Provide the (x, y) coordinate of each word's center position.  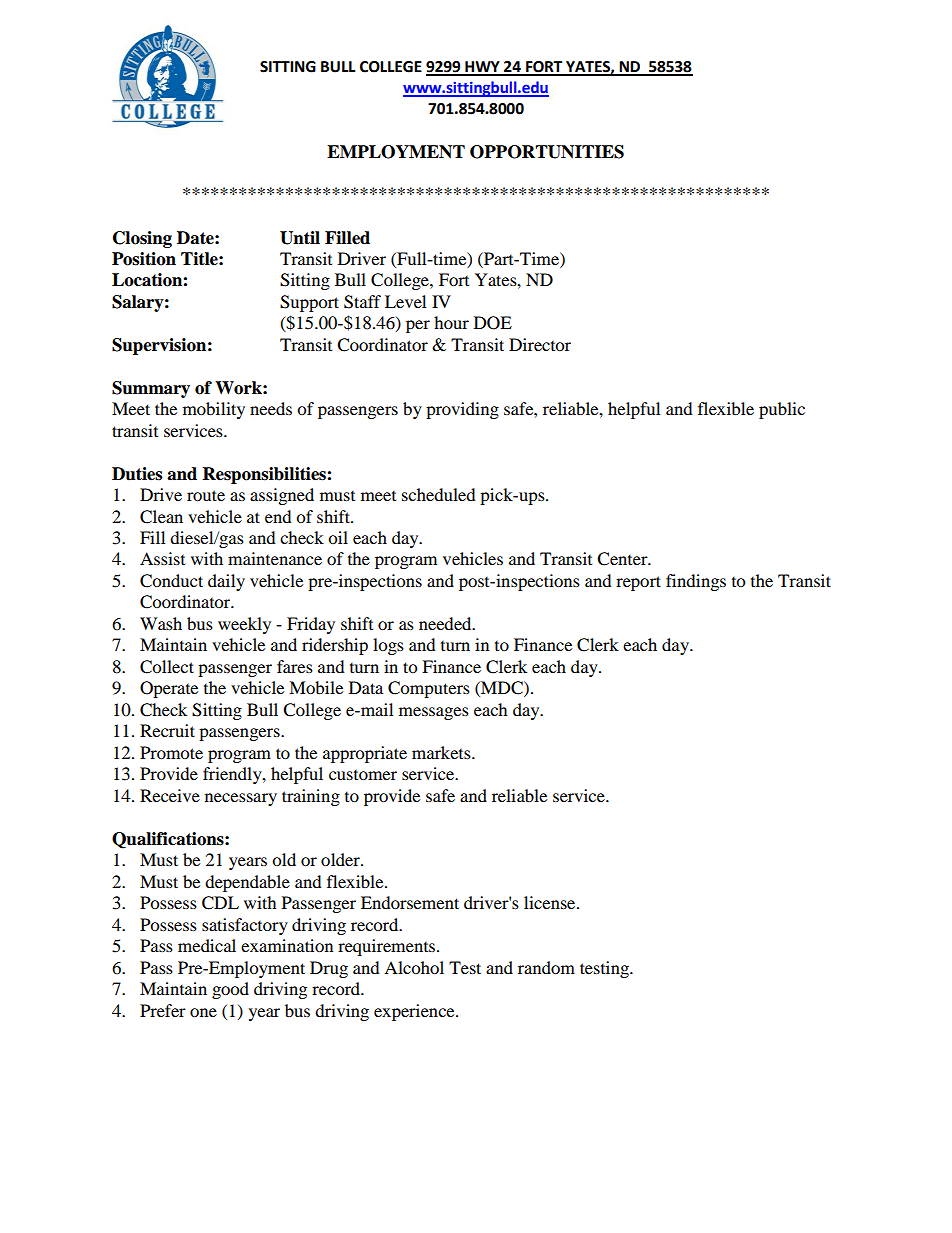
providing (462, 410)
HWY (482, 68)
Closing (142, 239)
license (551, 902)
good (230, 990)
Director (540, 344)
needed (446, 623)
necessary (241, 799)
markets (442, 752)
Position (144, 259)
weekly (244, 625)
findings (696, 582)
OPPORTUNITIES (547, 152)
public (782, 410)
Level (405, 301)
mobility (214, 410)
